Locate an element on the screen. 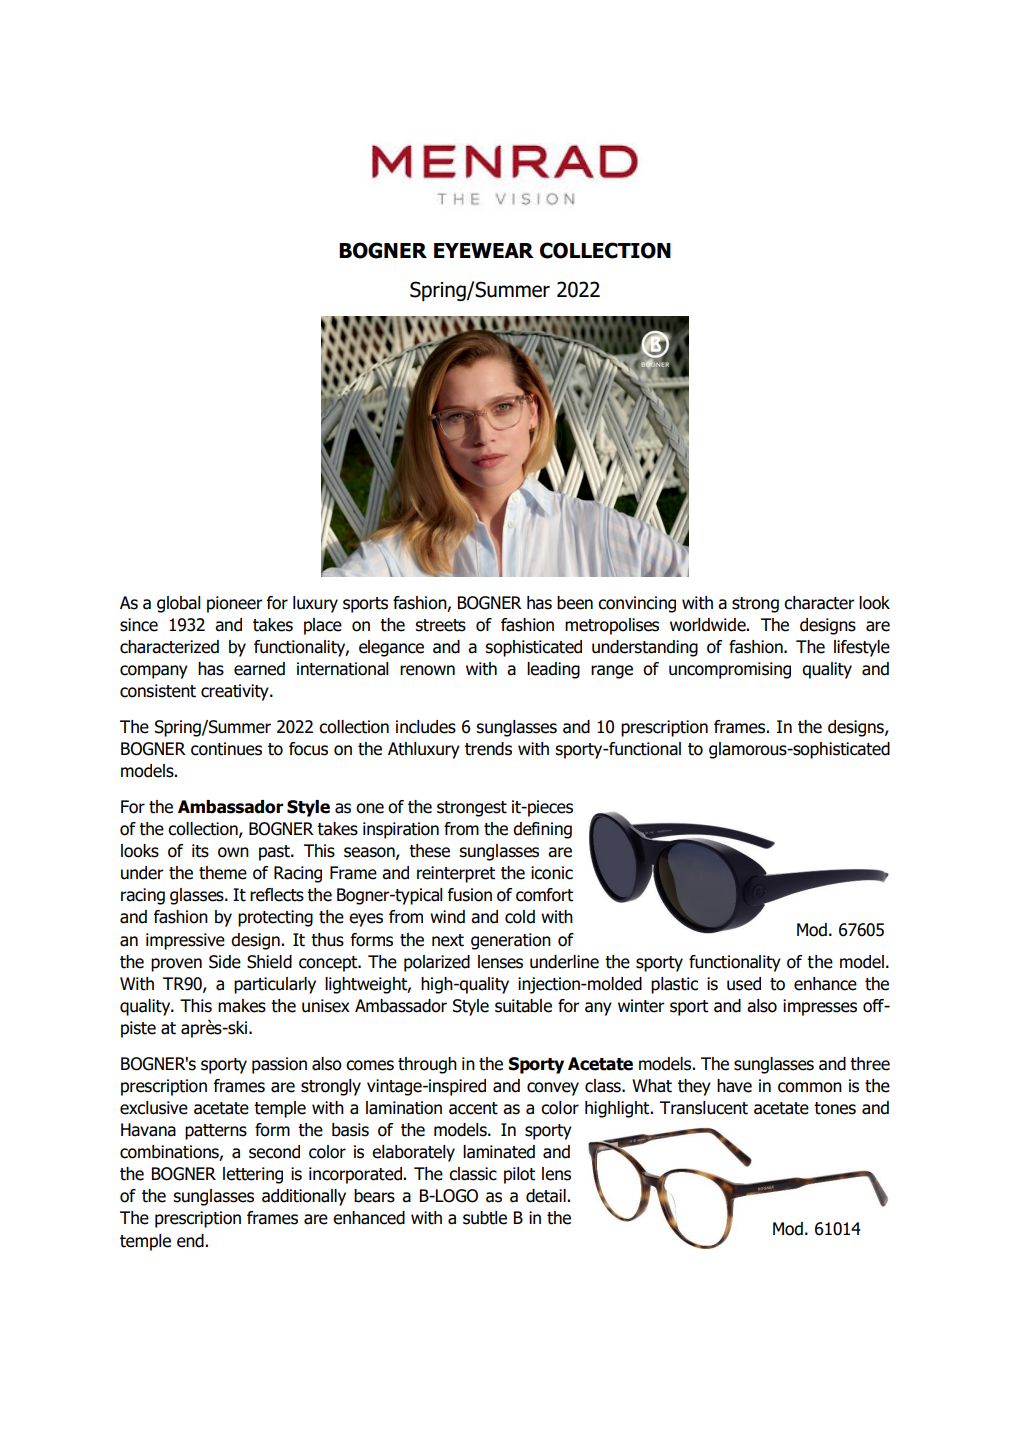 The height and width of the screenshot is (1429, 1010). continues is located at coordinates (226, 749).
